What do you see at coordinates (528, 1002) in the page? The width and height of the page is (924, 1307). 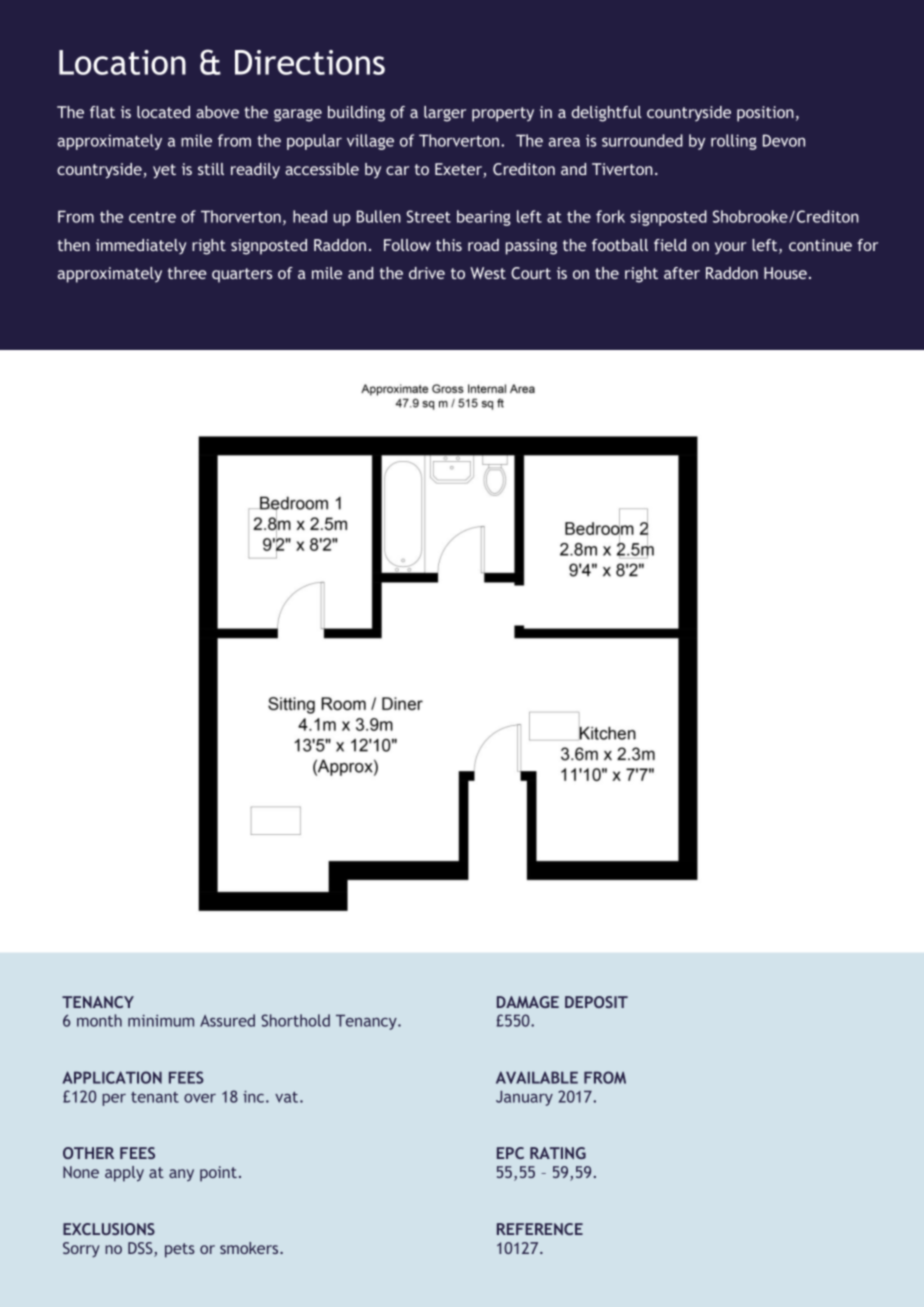 I see `DAMAGE` at bounding box center [528, 1002].
